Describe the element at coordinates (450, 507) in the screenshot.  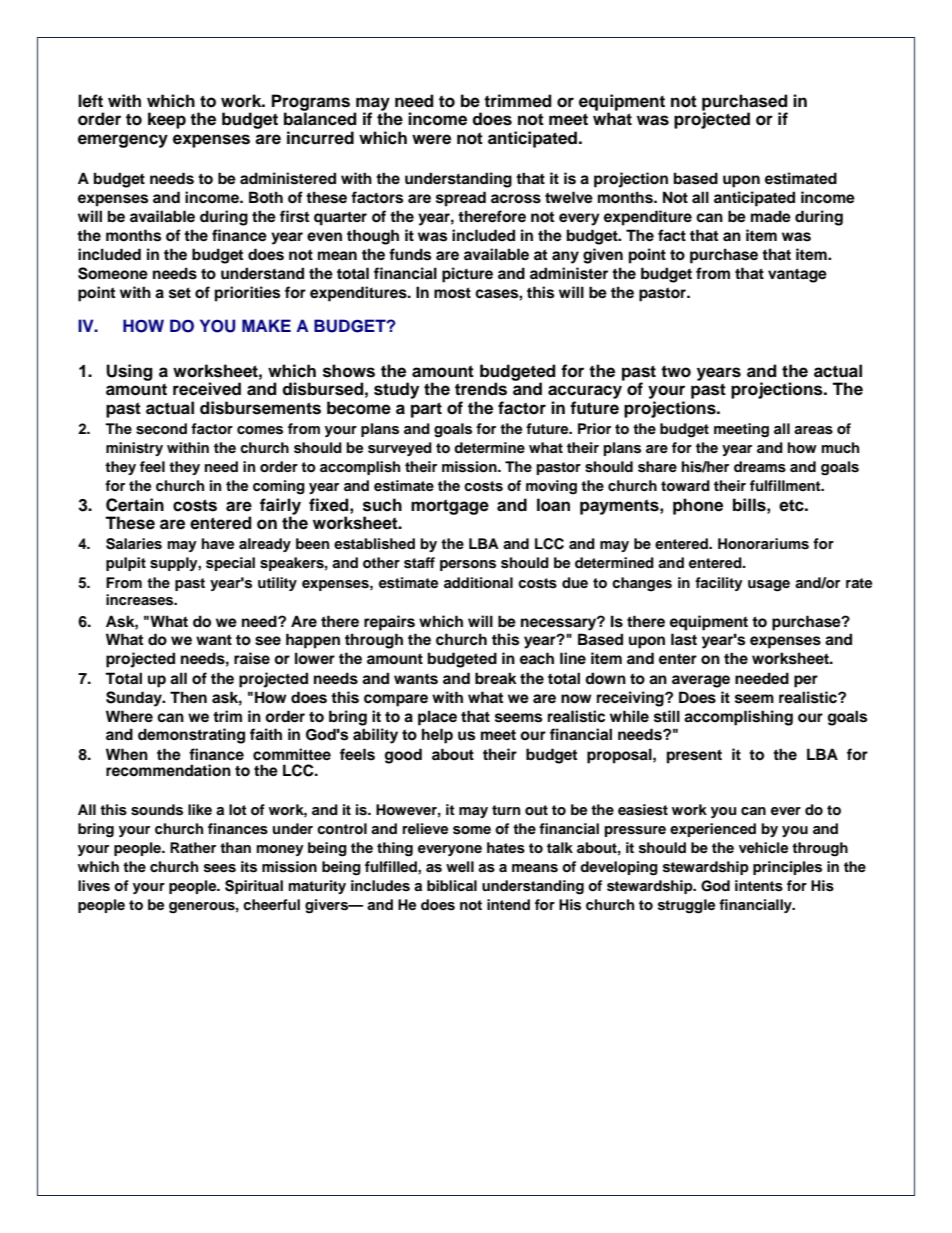
I see `mortgage` at that location.
